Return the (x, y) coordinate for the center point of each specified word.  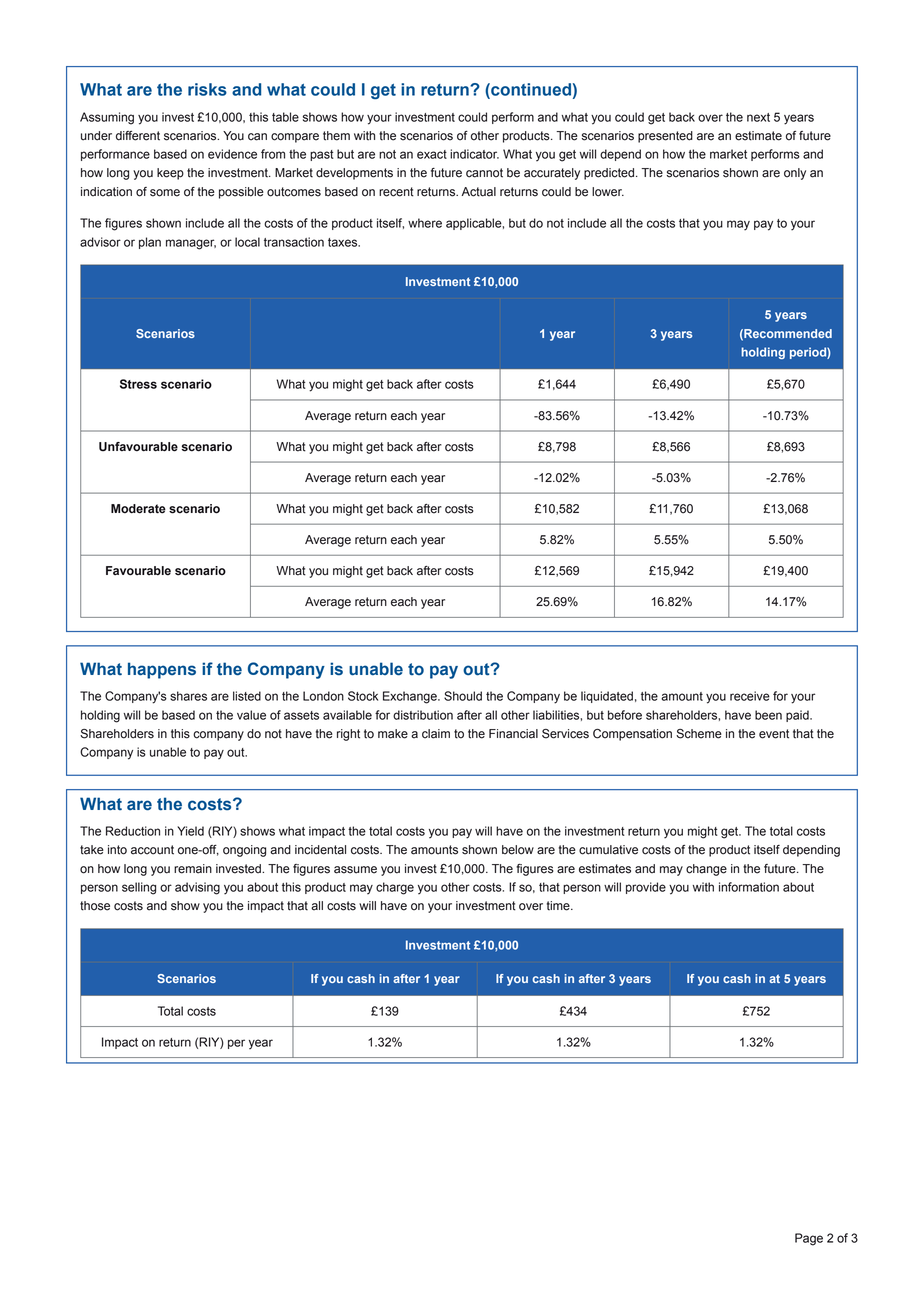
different (138, 136)
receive (750, 696)
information (749, 887)
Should (463, 696)
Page (809, 1239)
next (758, 117)
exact (432, 154)
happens (162, 670)
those (95, 906)
